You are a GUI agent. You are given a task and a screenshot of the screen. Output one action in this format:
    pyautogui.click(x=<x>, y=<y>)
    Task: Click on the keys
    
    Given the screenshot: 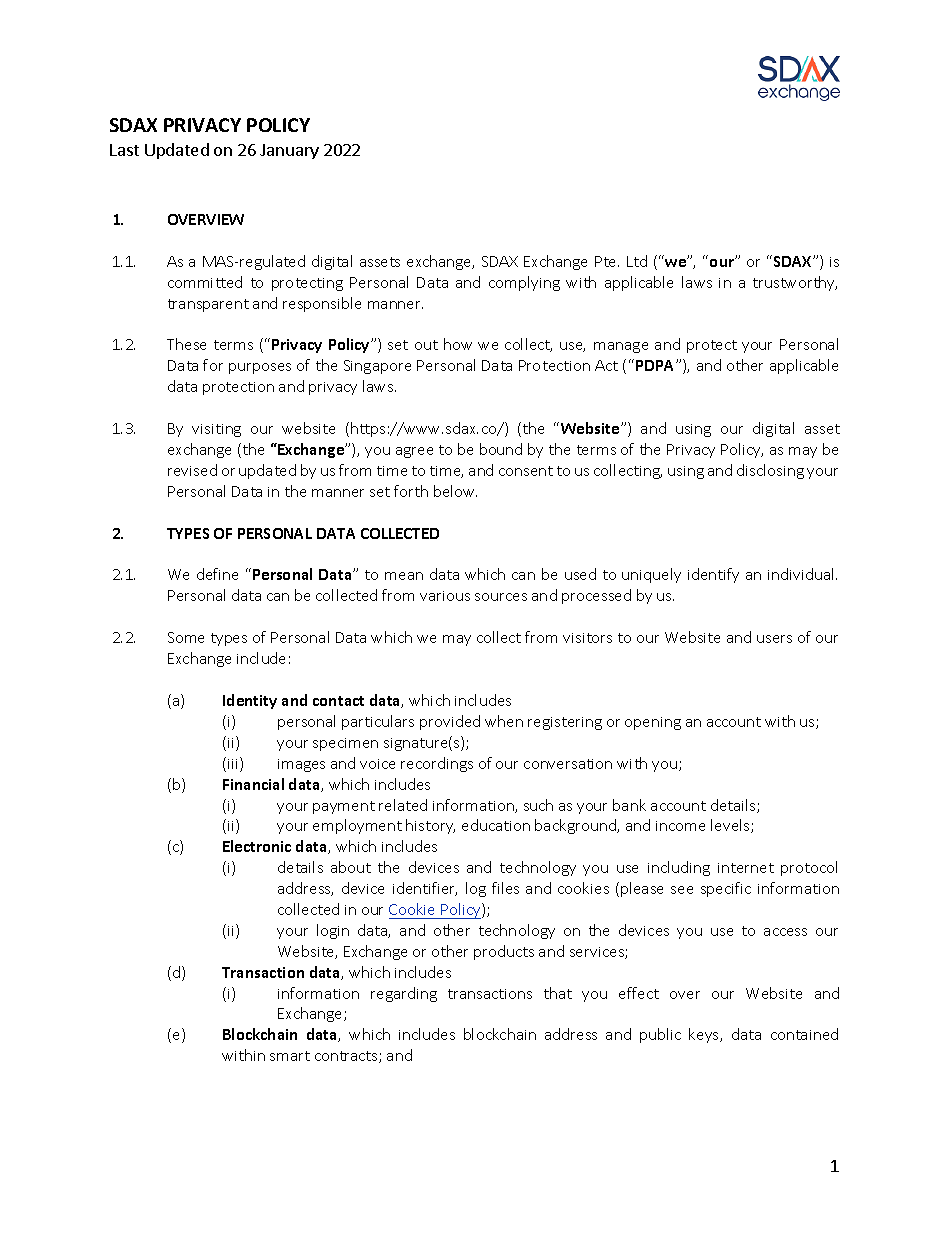 What is the action you would take?
    pyautogui.click(x=705, y=1035)
